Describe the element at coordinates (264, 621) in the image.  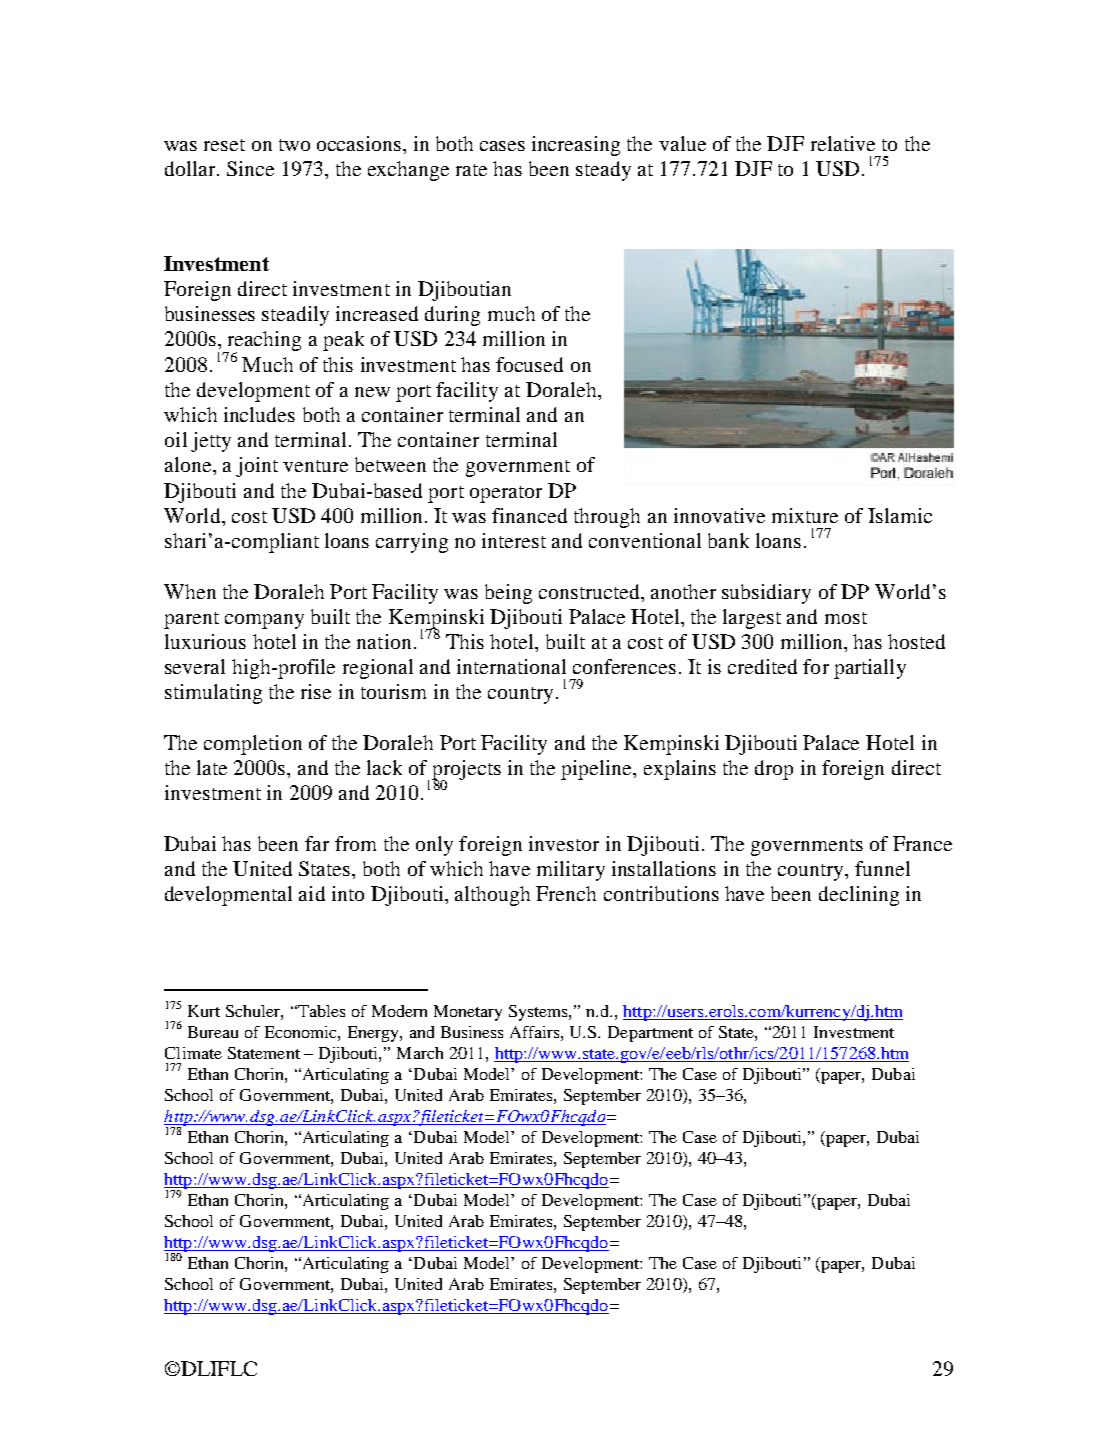
I see `company` at that location.
